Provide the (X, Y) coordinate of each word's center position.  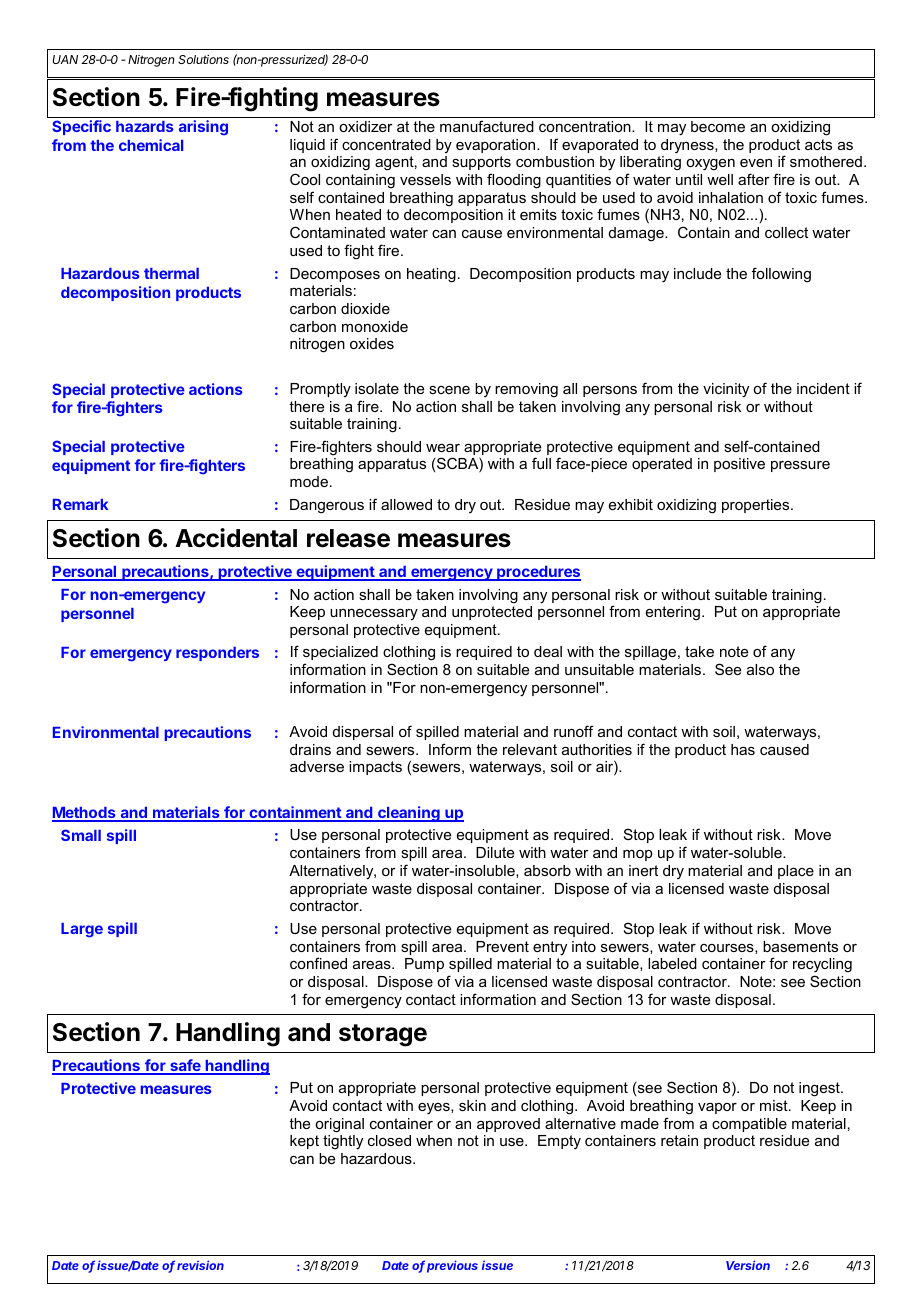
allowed (406, 504)
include (697, 273)
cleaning (409, 814)
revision (200, 1265)
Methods (85, 814)
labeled (672, 963)
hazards (144, 126)
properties (757, 506)
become (718, 126)
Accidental (236, 538)
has (743, 749)
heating (431, 275)
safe (185, 1066)
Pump (424, 965)
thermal (171, 273)
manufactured (487, 126)
